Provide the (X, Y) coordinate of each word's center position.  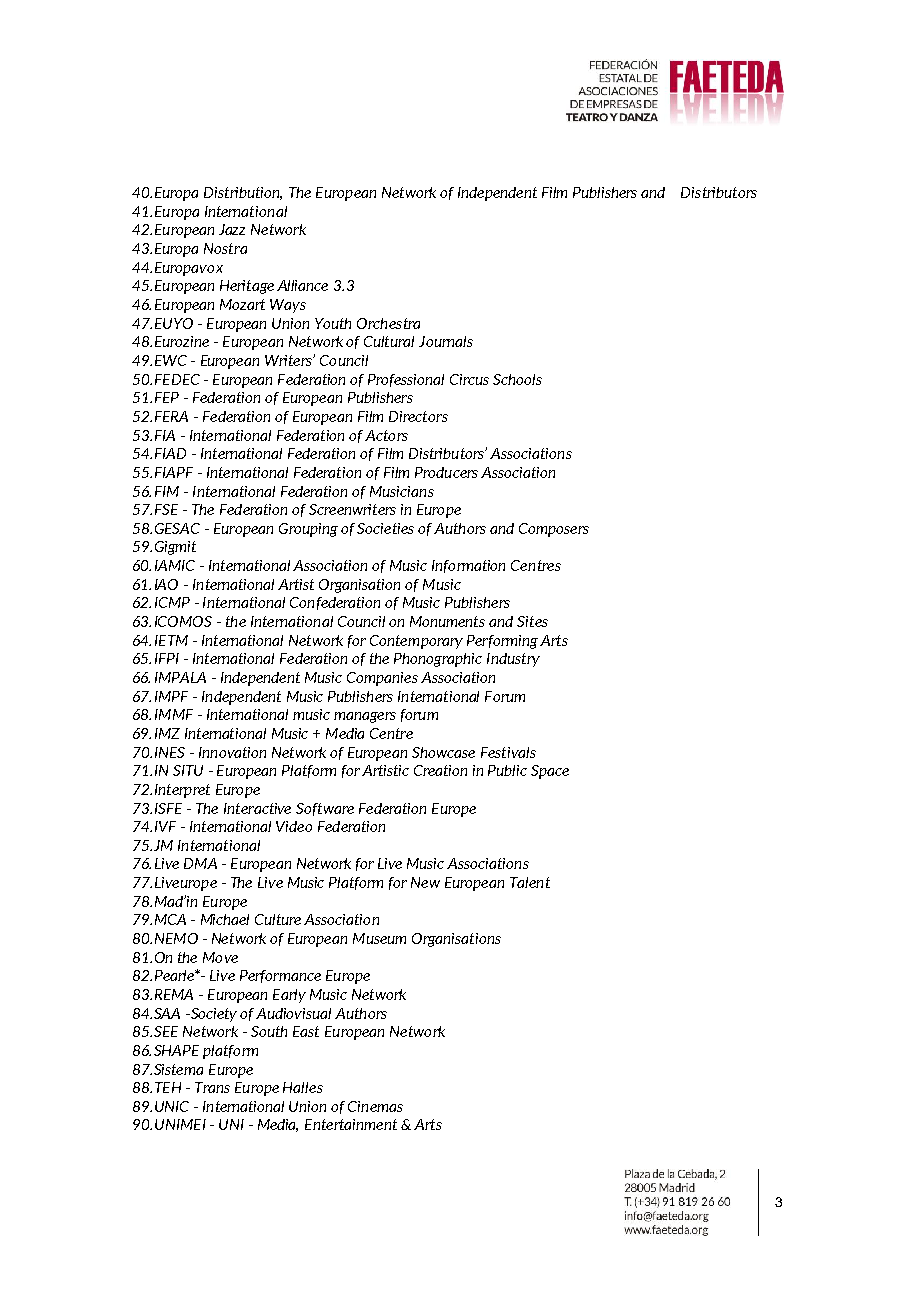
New (425, 882)
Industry (513, 660)
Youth (333, 323)
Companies (382, 679)
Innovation (232, 752)
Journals (446, 341)
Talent (530, 882)
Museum (379, 938)
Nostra (225, 248)
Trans (212, 1087)
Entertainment (351, 1124)
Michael (225, 919)
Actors (386, 435)
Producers (446, 472)
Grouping (308, 530)
